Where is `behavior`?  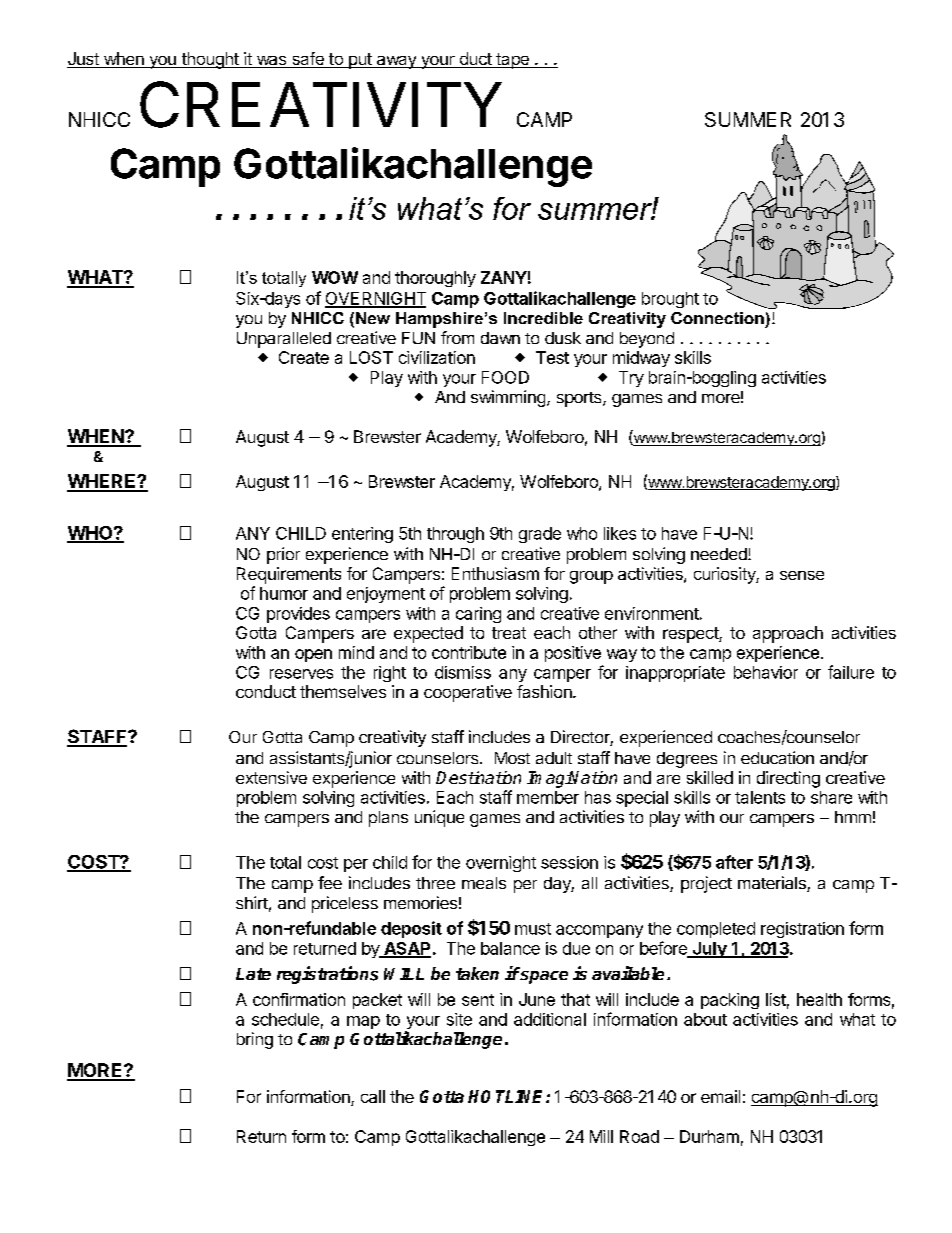
behavior is located at coordinates (766, 672).
